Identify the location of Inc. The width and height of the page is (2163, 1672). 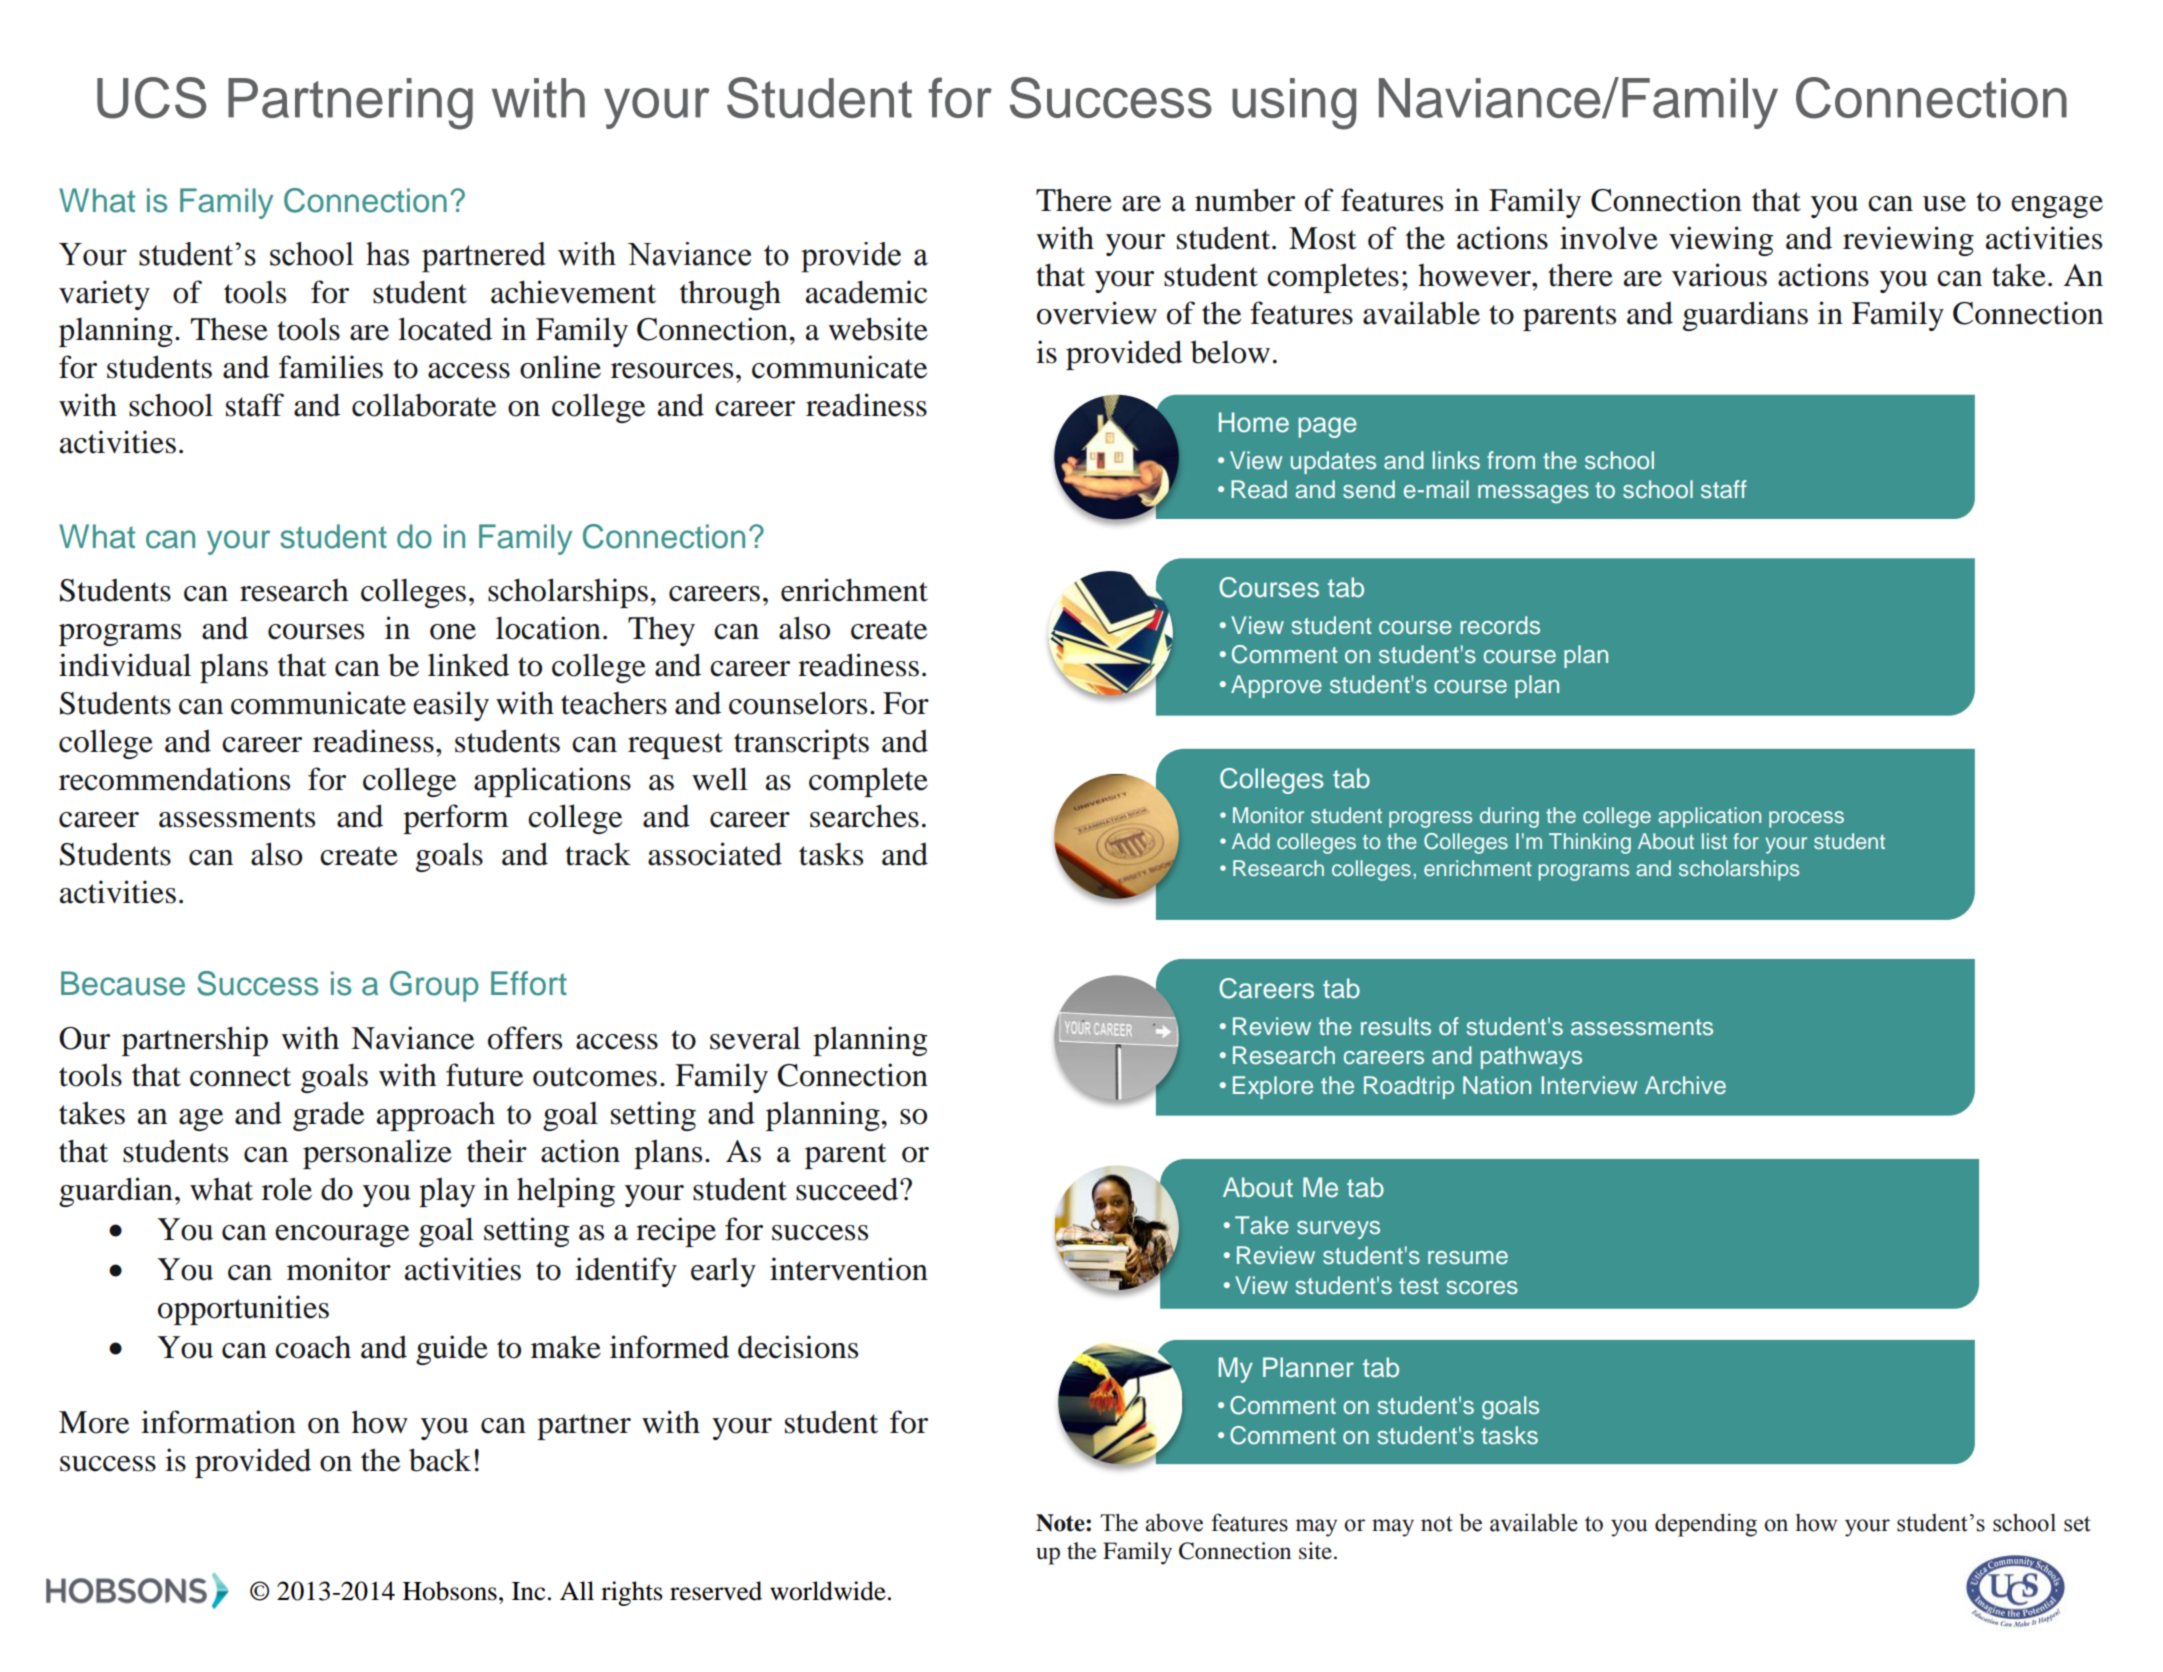
(528, 1591).
